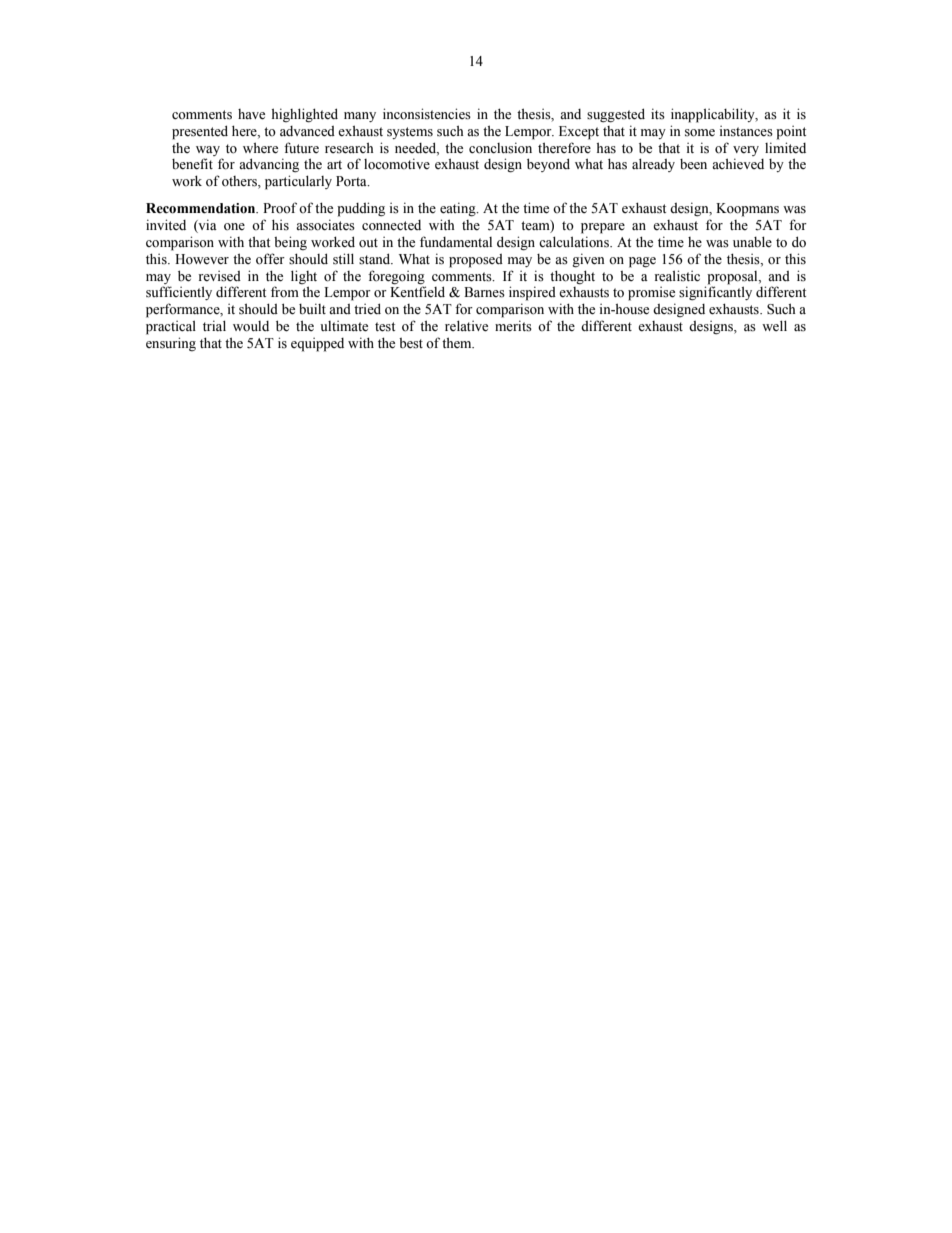 The width and height of the page is (952, 1233). I want to click on been, so click(693, 164).
